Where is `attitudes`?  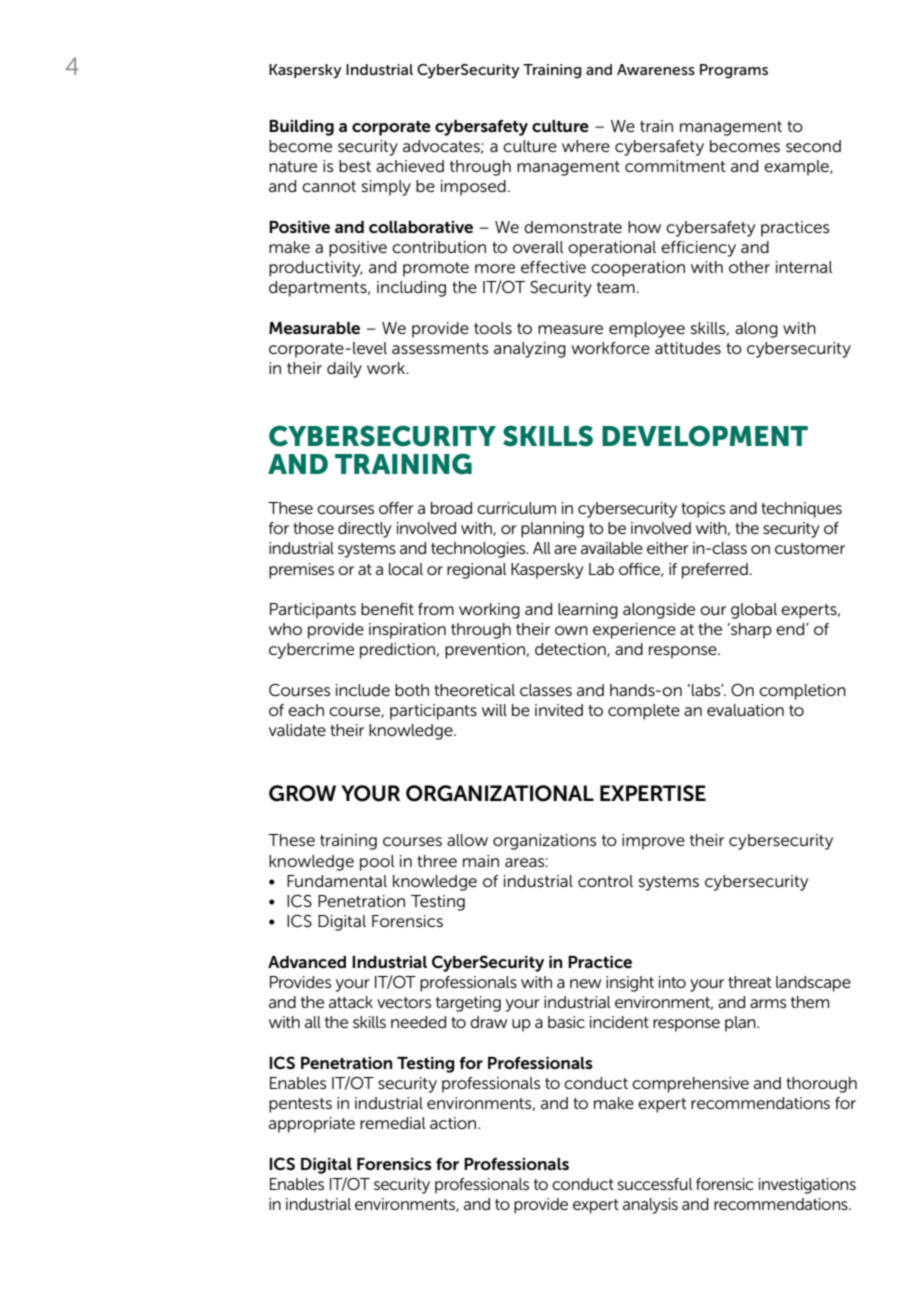 attitudes is located at coordinates (688, 348).
